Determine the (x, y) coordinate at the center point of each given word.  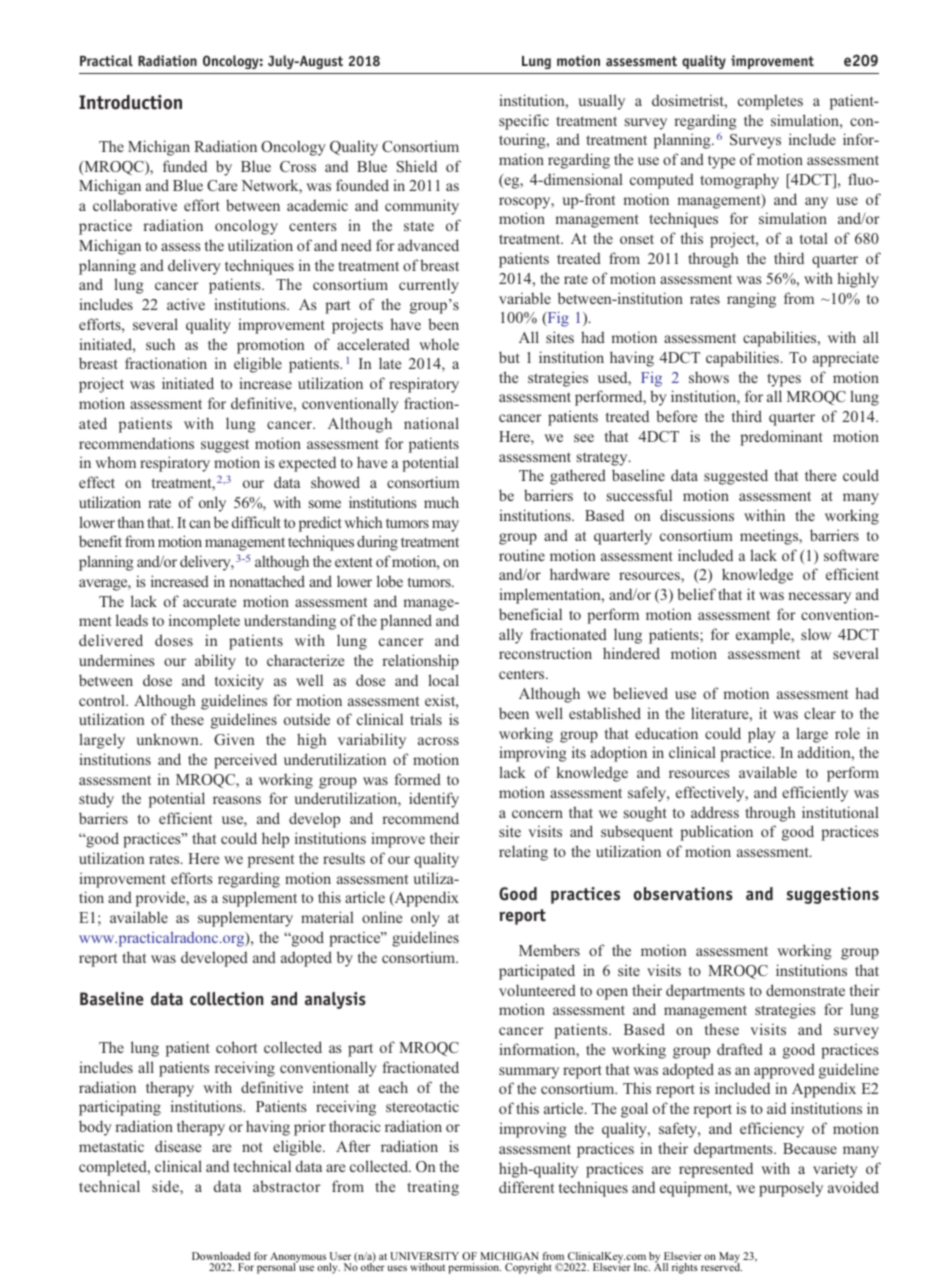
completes (770, 102)
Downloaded (221, 1256)
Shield (417, 166)
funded (185, 166)
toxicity (239, 682)
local (443, 680)
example (764, 636)
